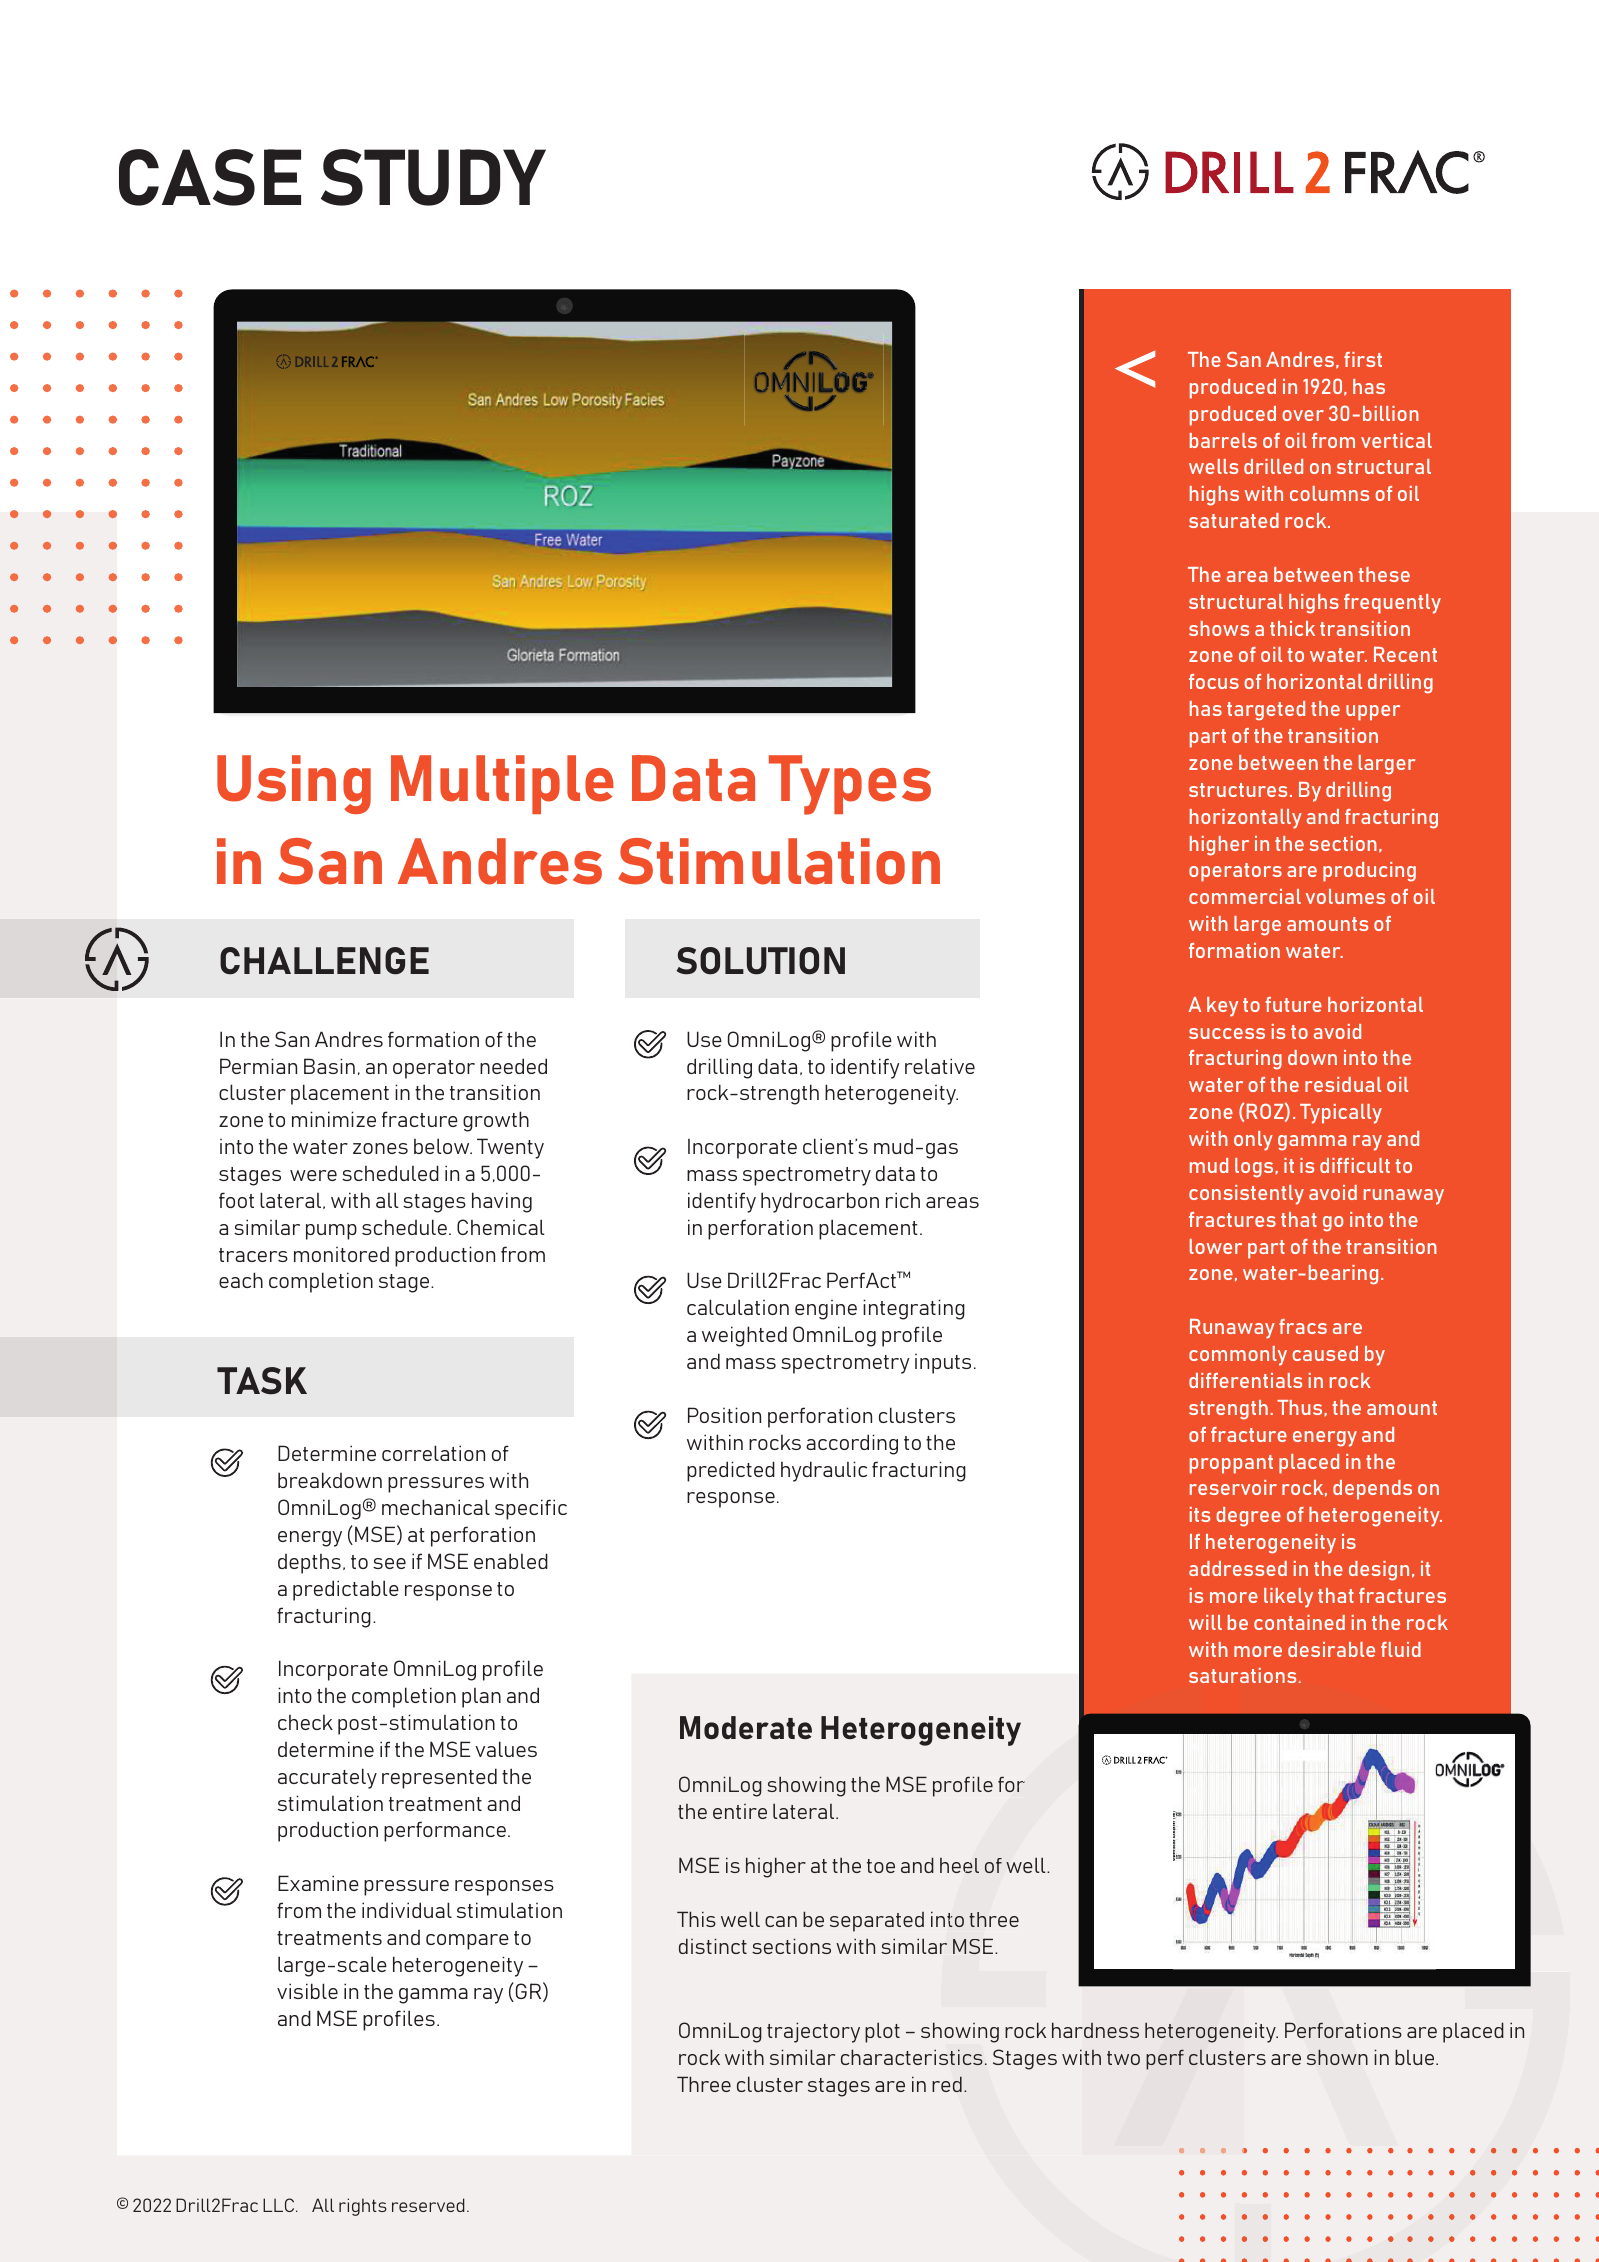 The height and width of the image is (2262, 1599). What do you see at coordinates (313, 1175) in the image?
I see `were` at bounding box center [313, 1175].
